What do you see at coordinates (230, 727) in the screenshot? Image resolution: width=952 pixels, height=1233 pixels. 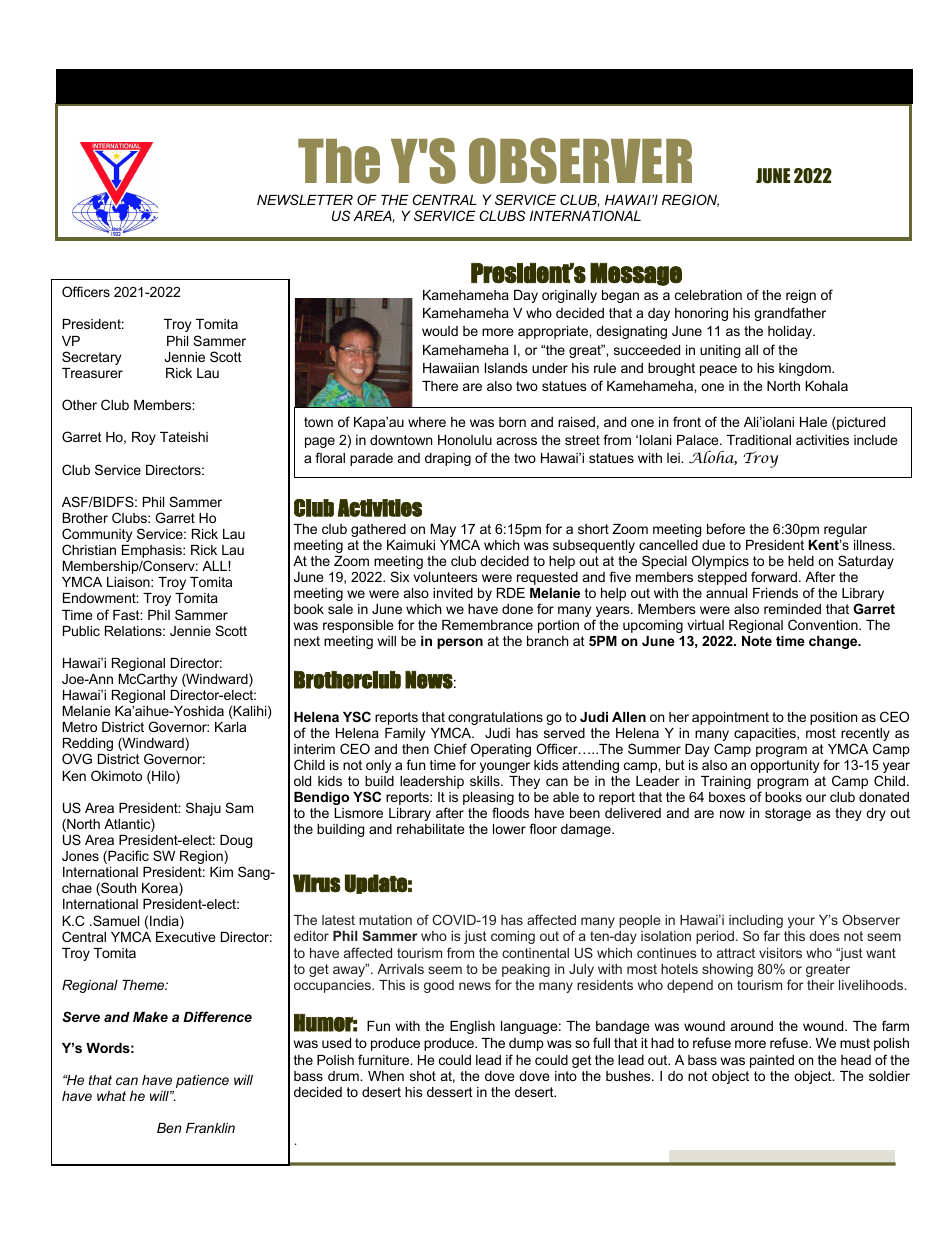 I see `Karla` at bounding box center [230, 727].
